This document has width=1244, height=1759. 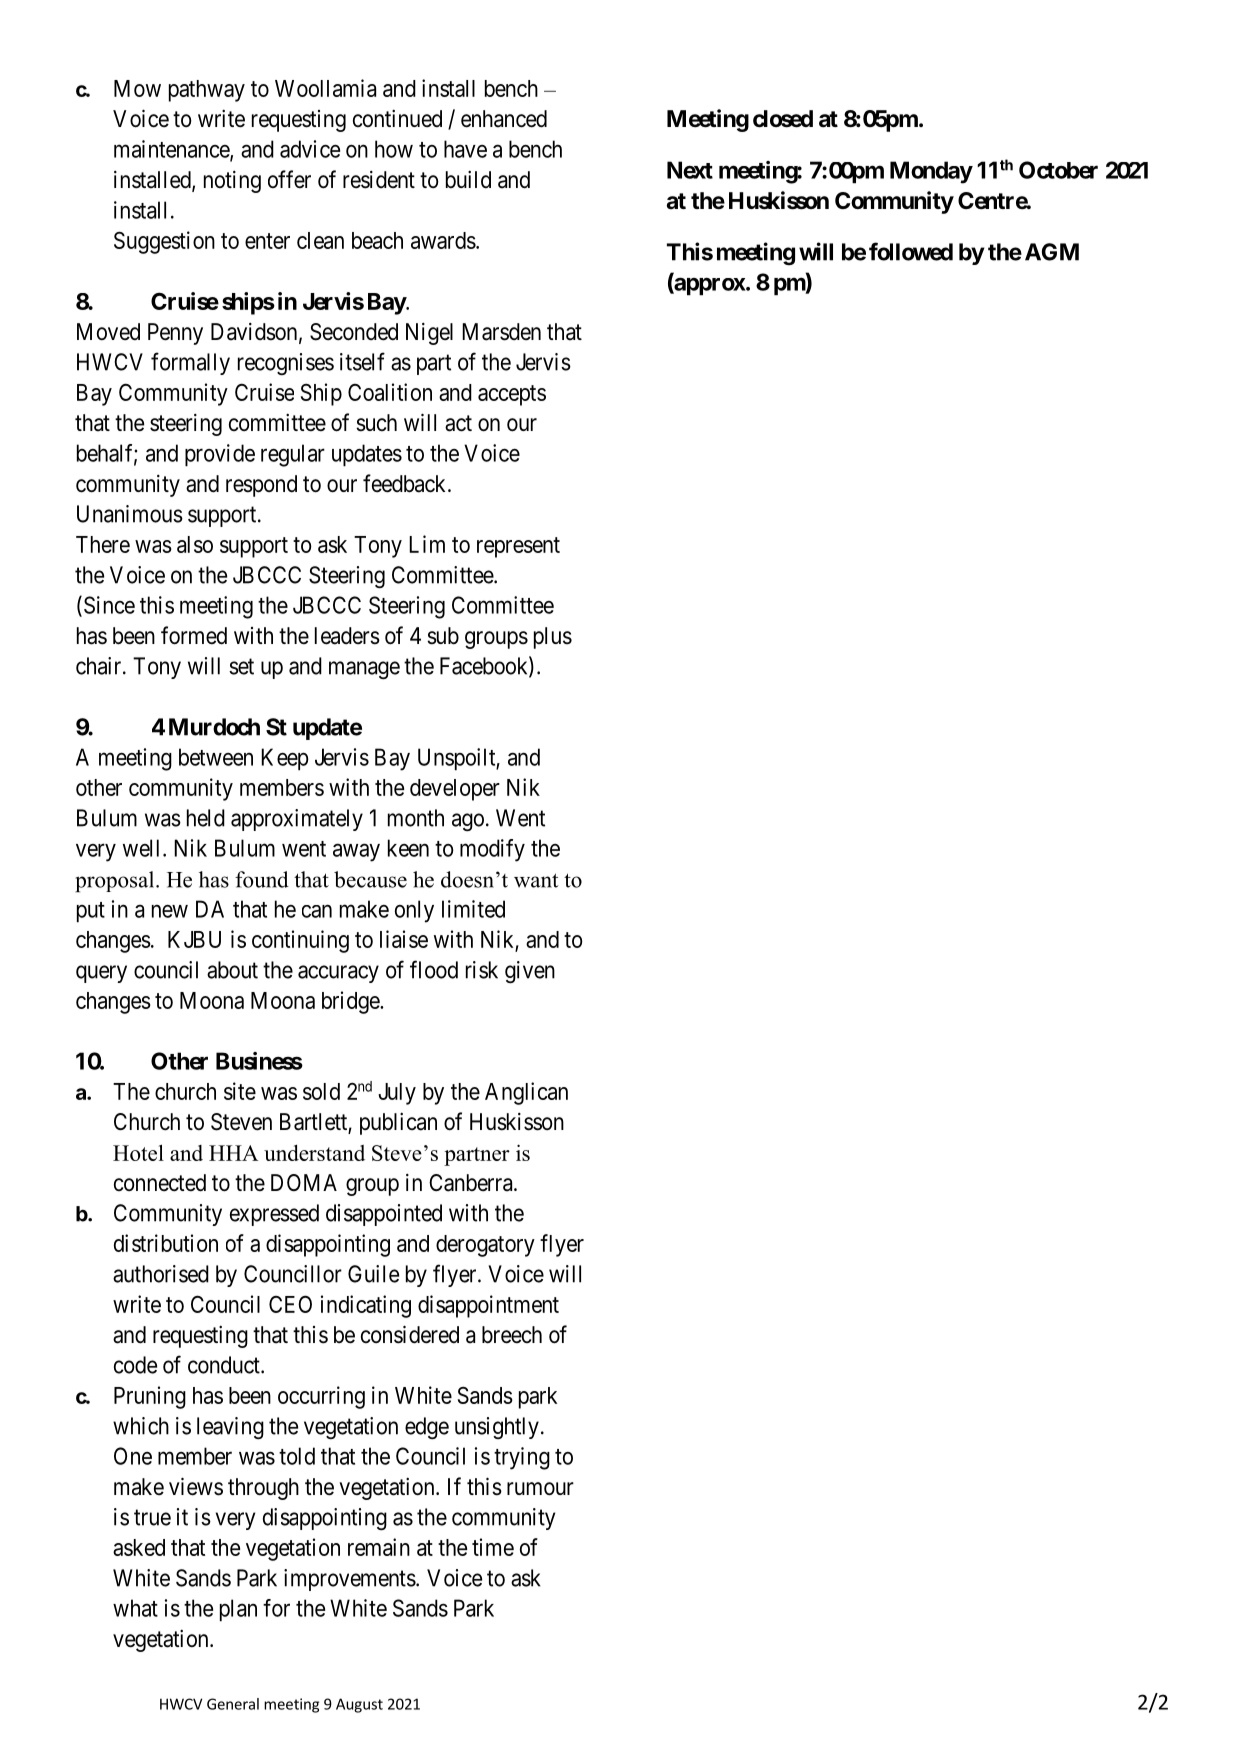 I want to click on rumour, so click(x=540, y=1489).
